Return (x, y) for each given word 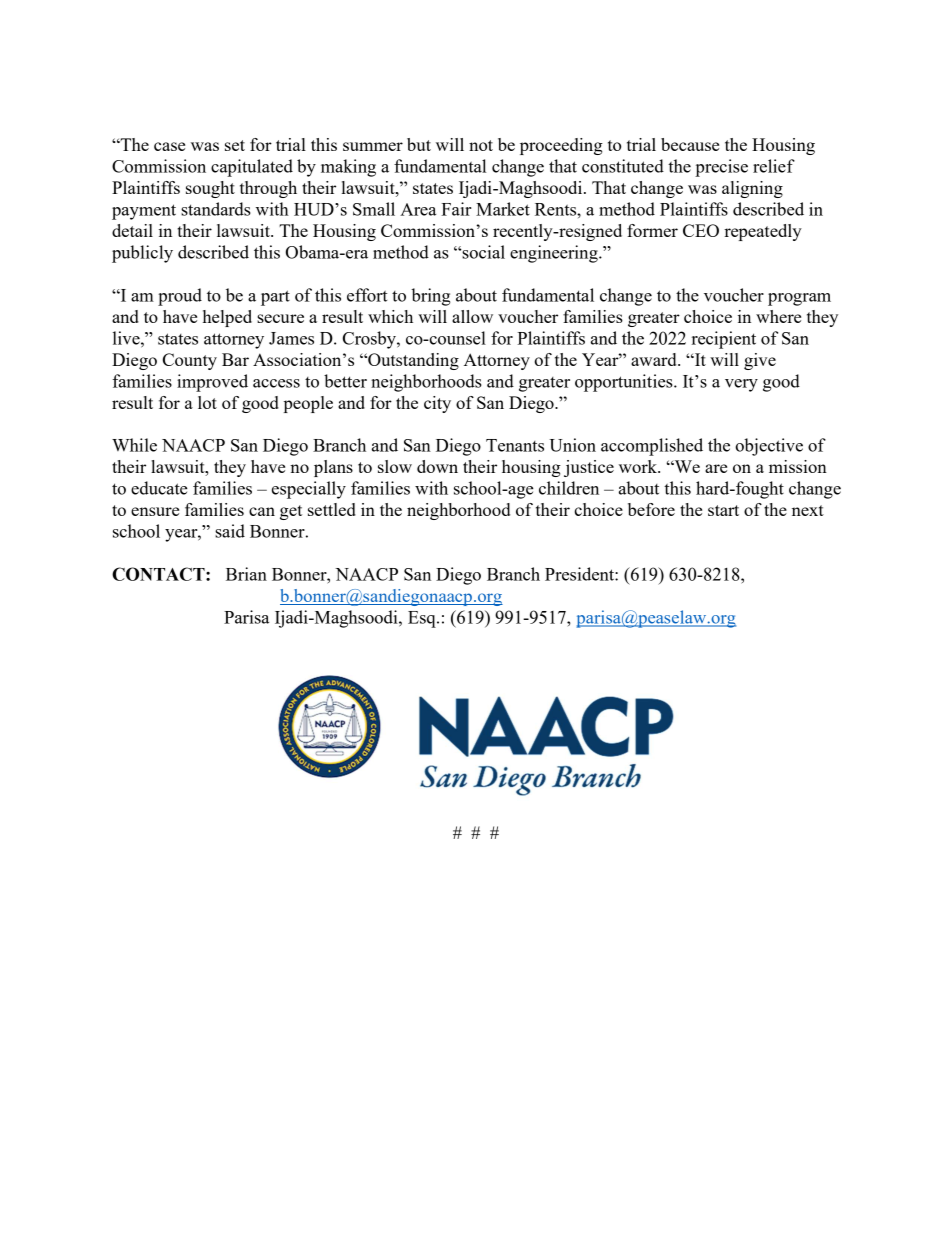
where (778, 316)
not (481, 145)
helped (227, 318)
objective (769, 447)
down (437, 466)
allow (472, 316)
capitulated (252, 168)
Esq (423, 619)
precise (721, 168)
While (134, 445)
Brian (246, 574)
